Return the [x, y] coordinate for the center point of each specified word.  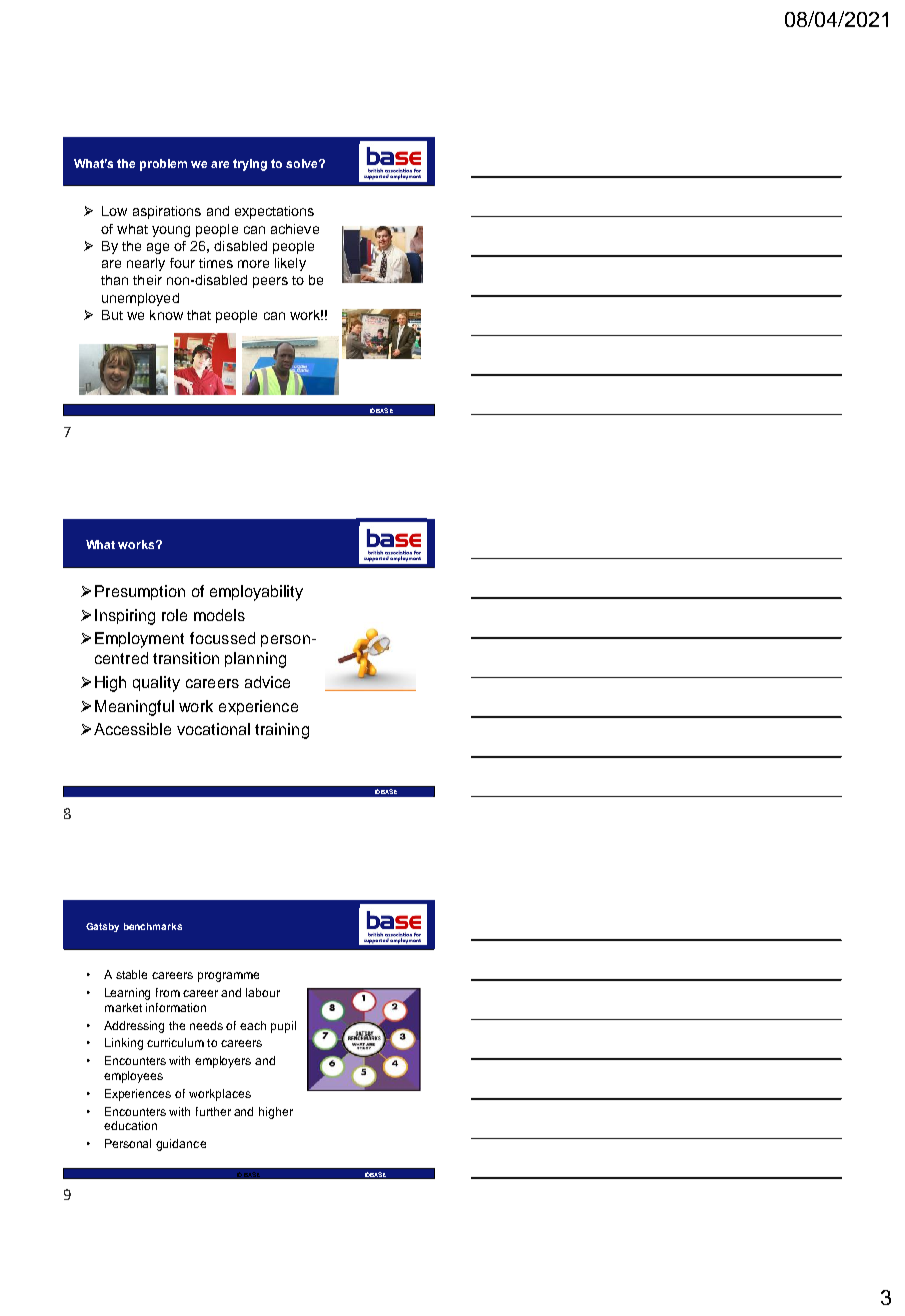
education [130, 1125]
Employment [139, 640]
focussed [222, 638]
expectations [274, 212]
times [216, 263]
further [213, 1111]
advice [267, 682]
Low [114, 211]
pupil [283, 1027]
